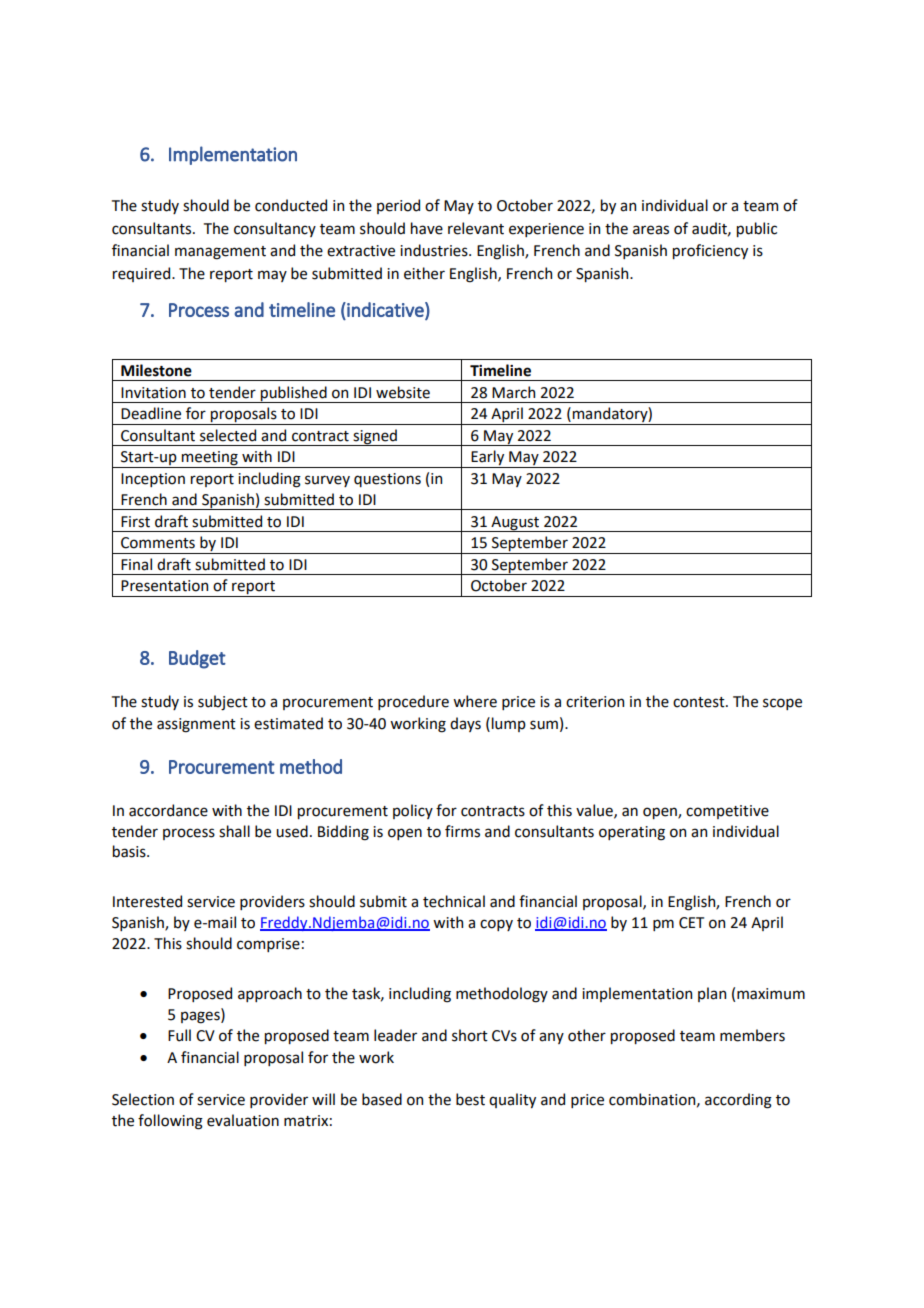  I want to click on relevant, so click(476, 228).
